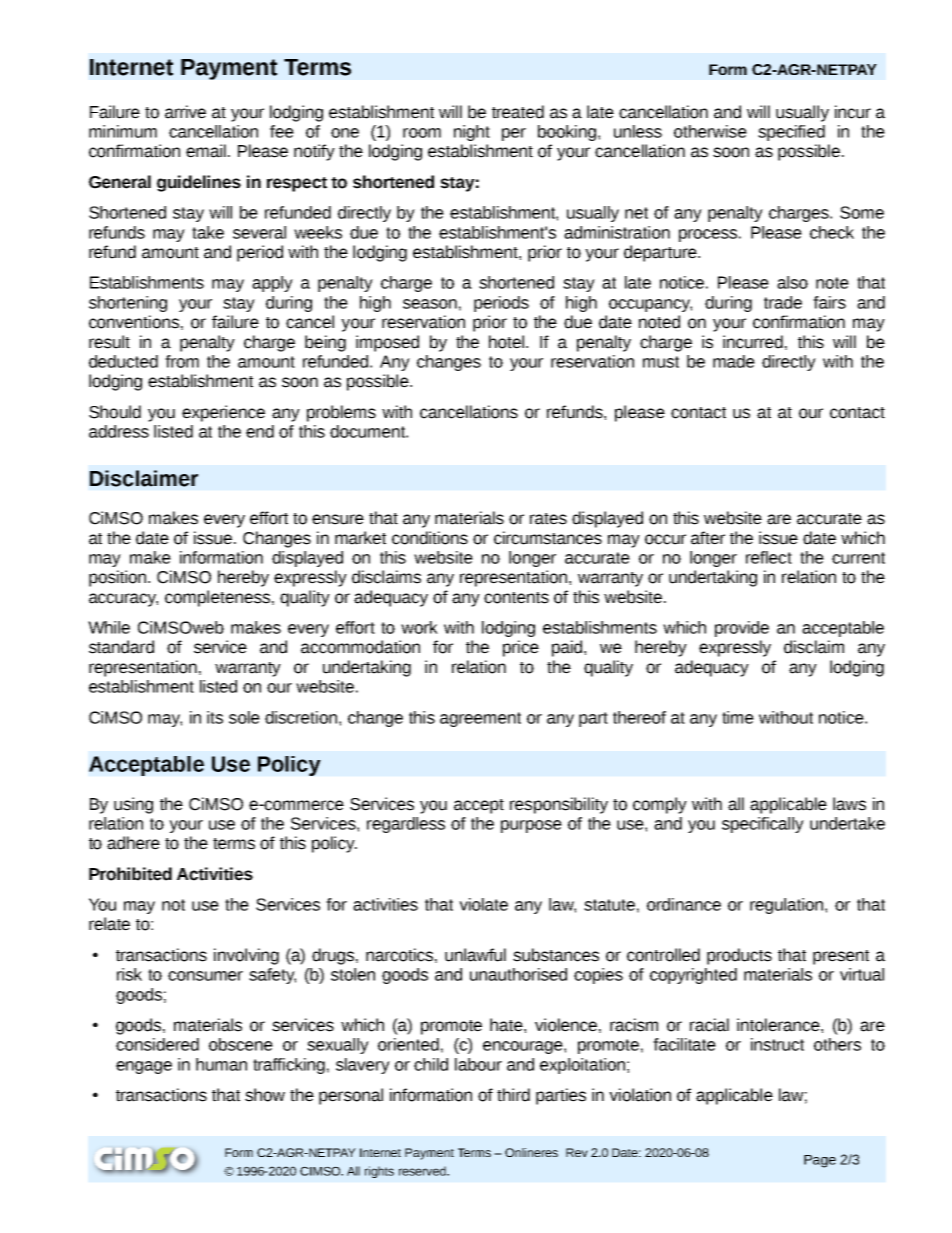 This screenshot has height=1233, width=952. Describe the element at coordinates (206, 151) in the screenshot. I see `email` at that location.
